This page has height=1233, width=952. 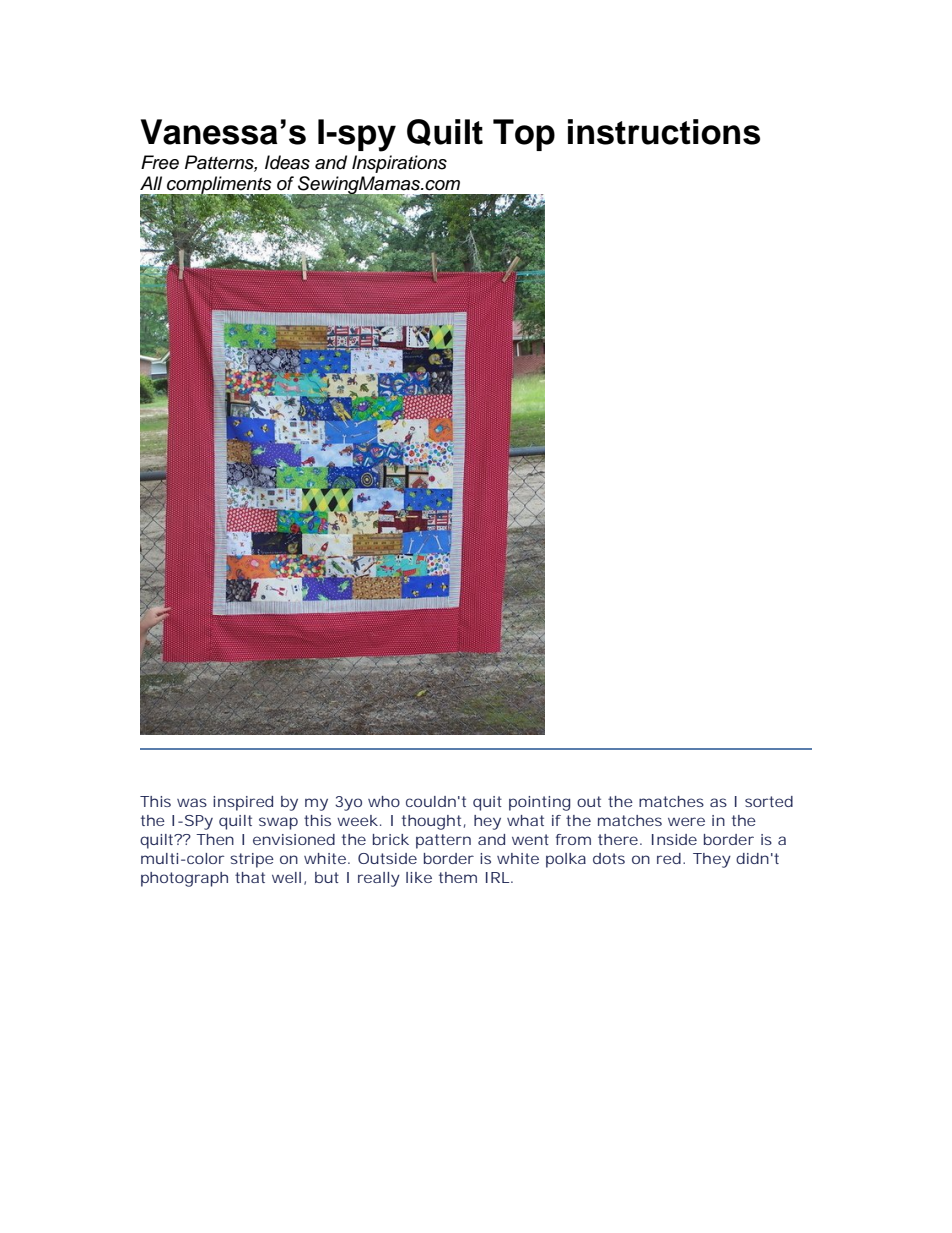 I want to click on quit, so click(x=487, y=803).
